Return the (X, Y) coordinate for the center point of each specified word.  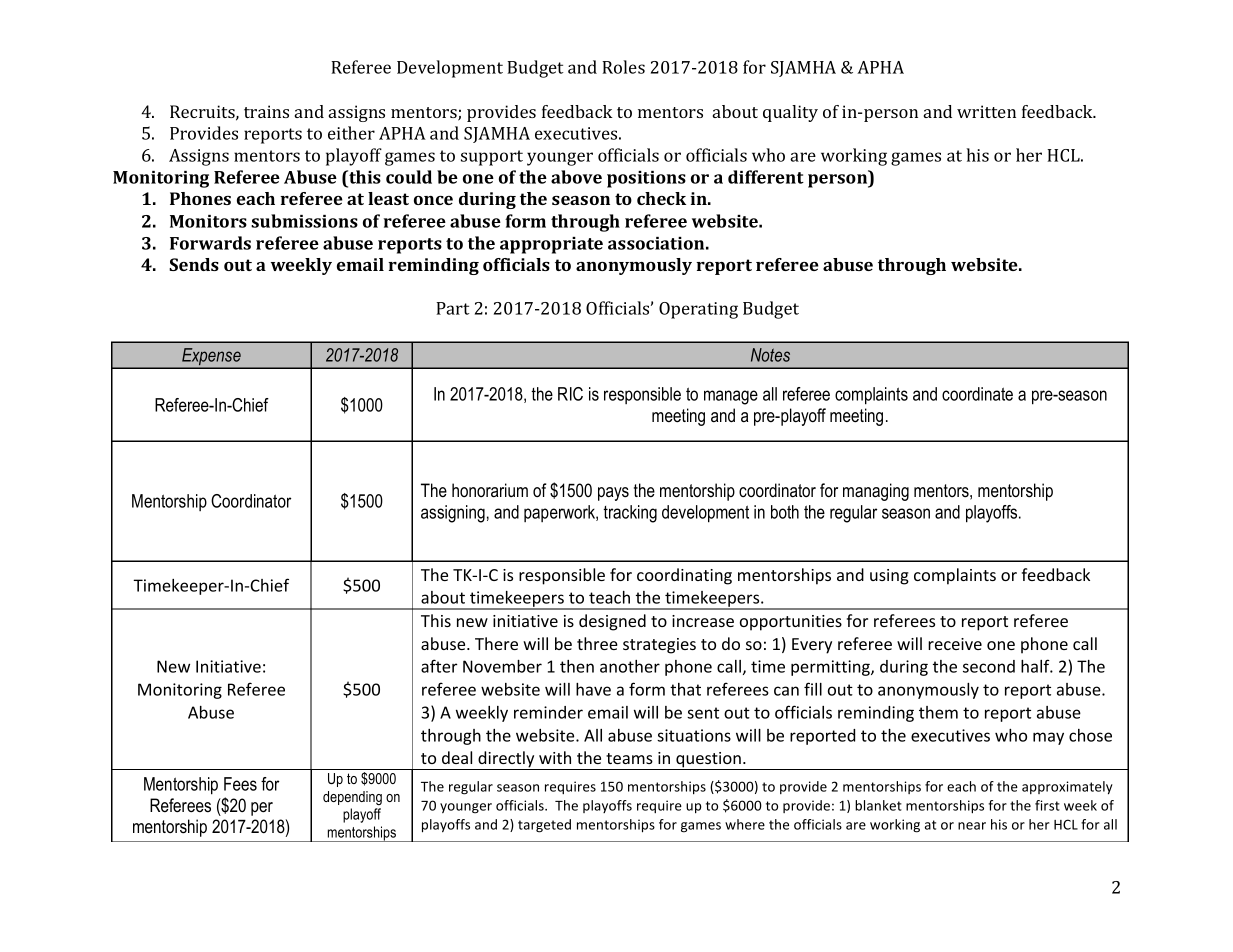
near (972, 826)
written (986, 111)
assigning (453, 514)
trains (266, 111)
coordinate (977, 394)
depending (352, 798)
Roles (623, 67)
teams (629, 758)
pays (613, 494)
